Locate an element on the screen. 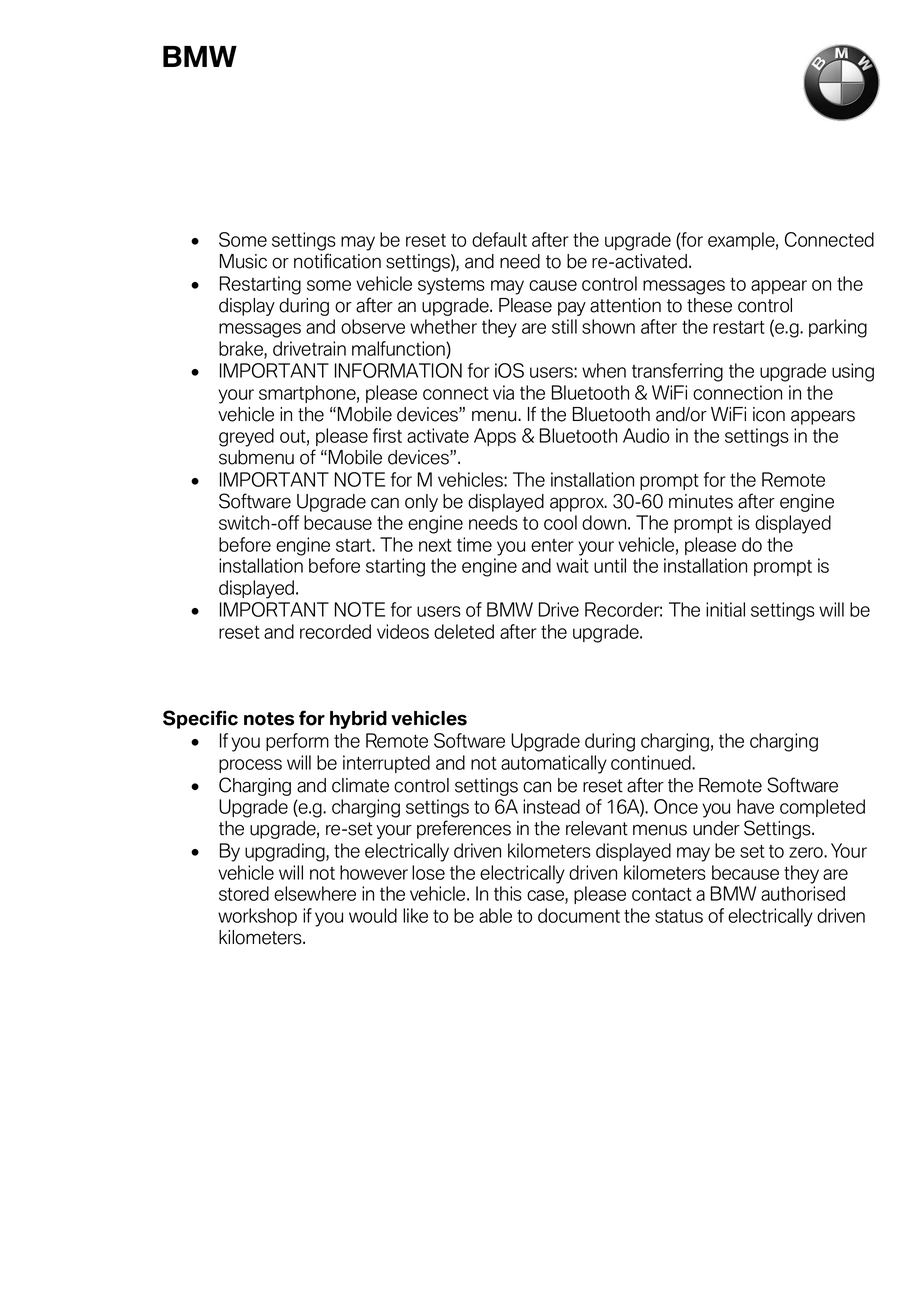 This screenshot has height=1308, width=924. Music is located at coordinates (243, 261).
